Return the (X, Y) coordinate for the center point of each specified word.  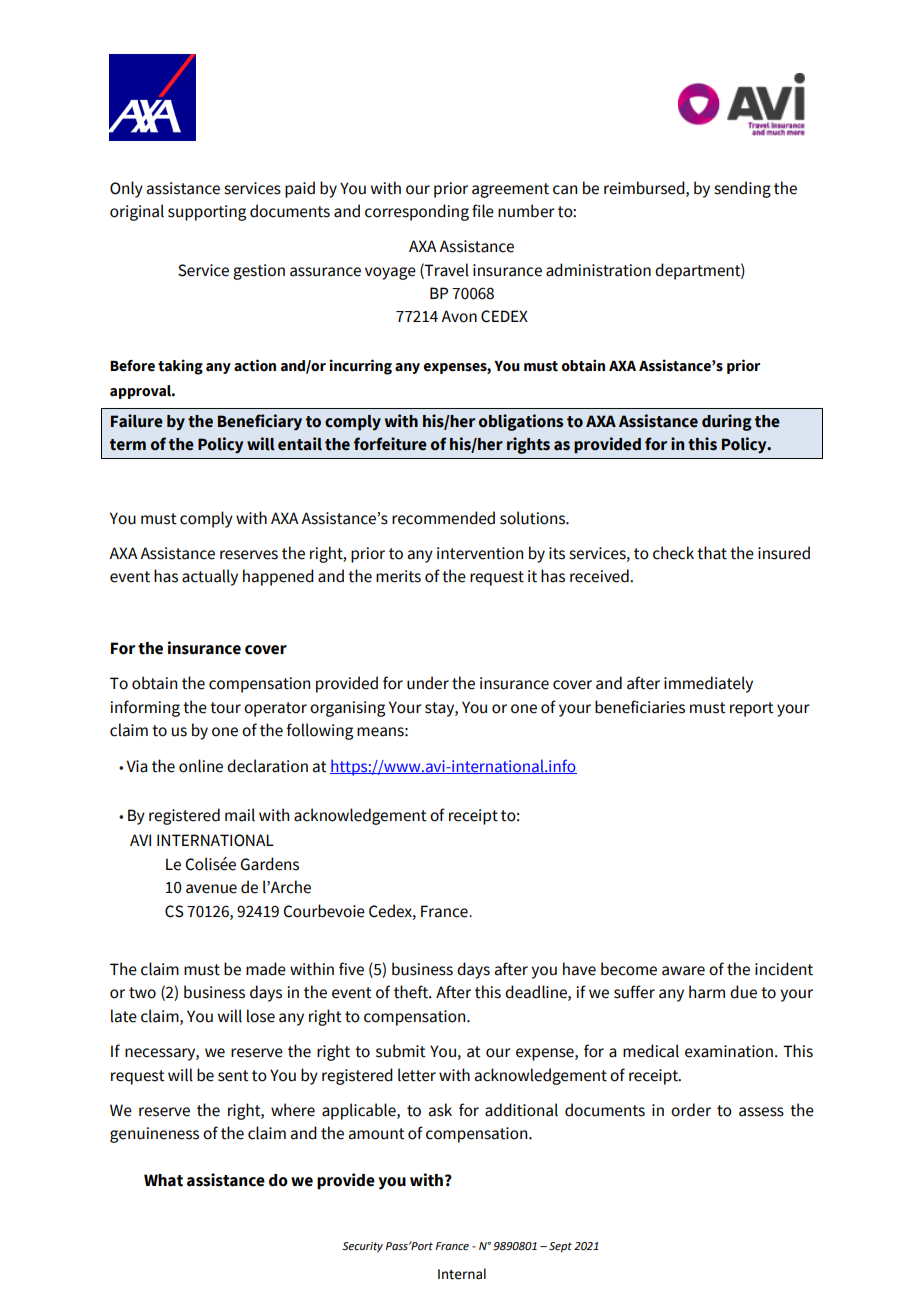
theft (412, 992)
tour (225, 708)
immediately (708, 684)
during (727, 422)
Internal (462, 1274)
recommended (443, 518)
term (128, 445)
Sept (560, 1247)
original (137, 212)
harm (707, 992)
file (483, 211)
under (428, 683)
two (142, 993)
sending (742, 189)
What (163, 1180)
